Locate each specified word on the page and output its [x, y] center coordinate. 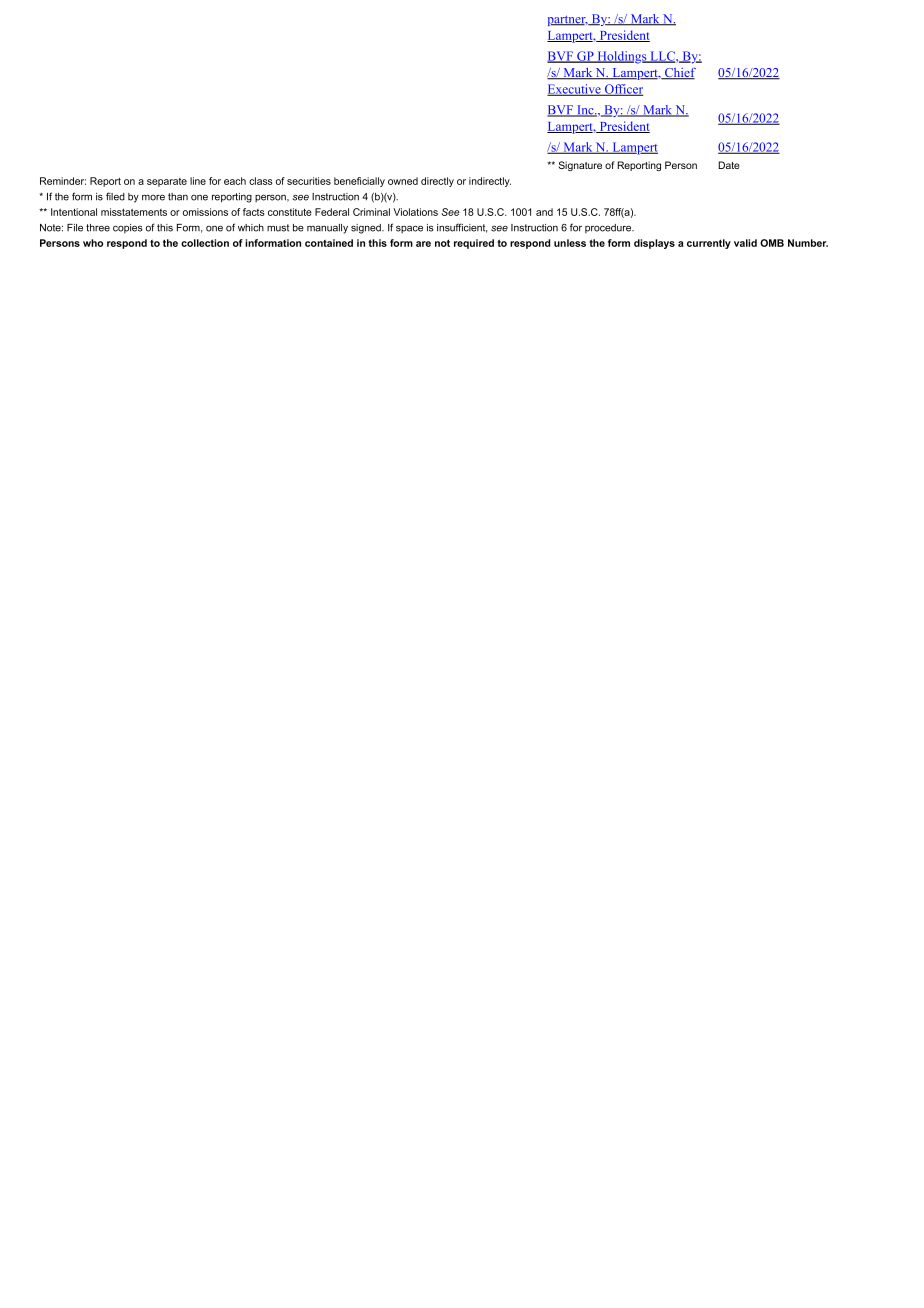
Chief [679, 74]
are [423, 244]
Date [729, 165]
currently [709, 244]
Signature [580, 166]
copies [128, 228]
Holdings [622, 57]
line [198, 181]
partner [568, 21]
